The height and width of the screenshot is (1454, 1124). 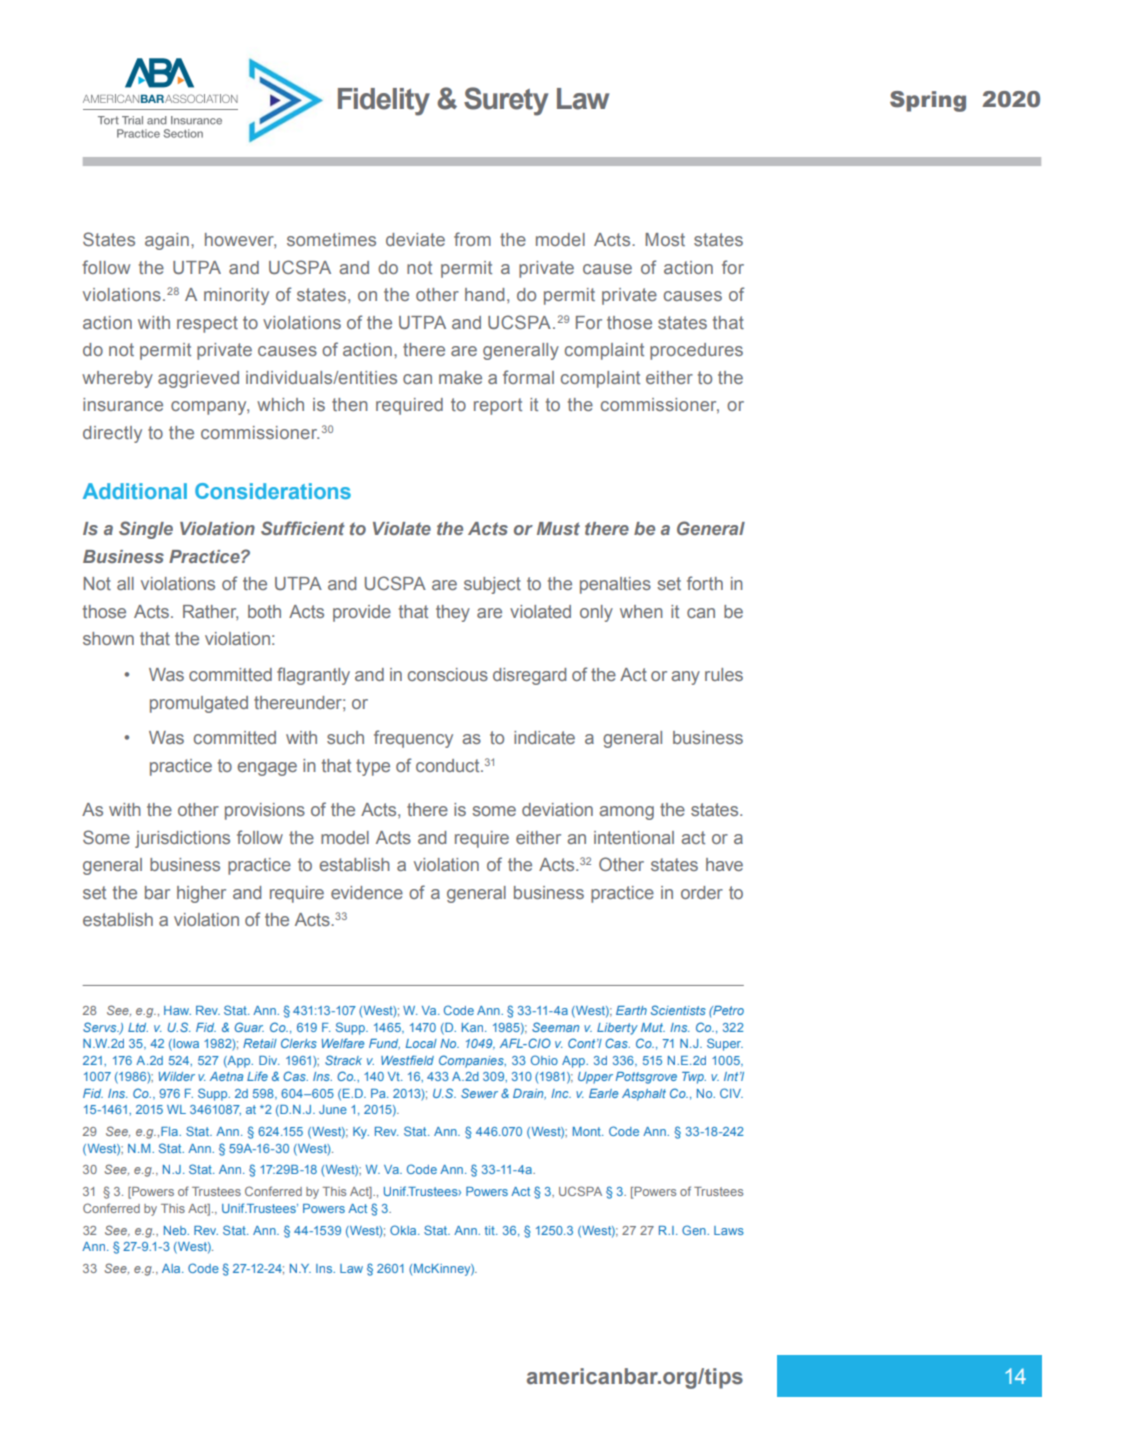 What do you see at coordinates (729, 1230) in the screenshot?
I see `Laws` at bounding box center [729, 1230].
